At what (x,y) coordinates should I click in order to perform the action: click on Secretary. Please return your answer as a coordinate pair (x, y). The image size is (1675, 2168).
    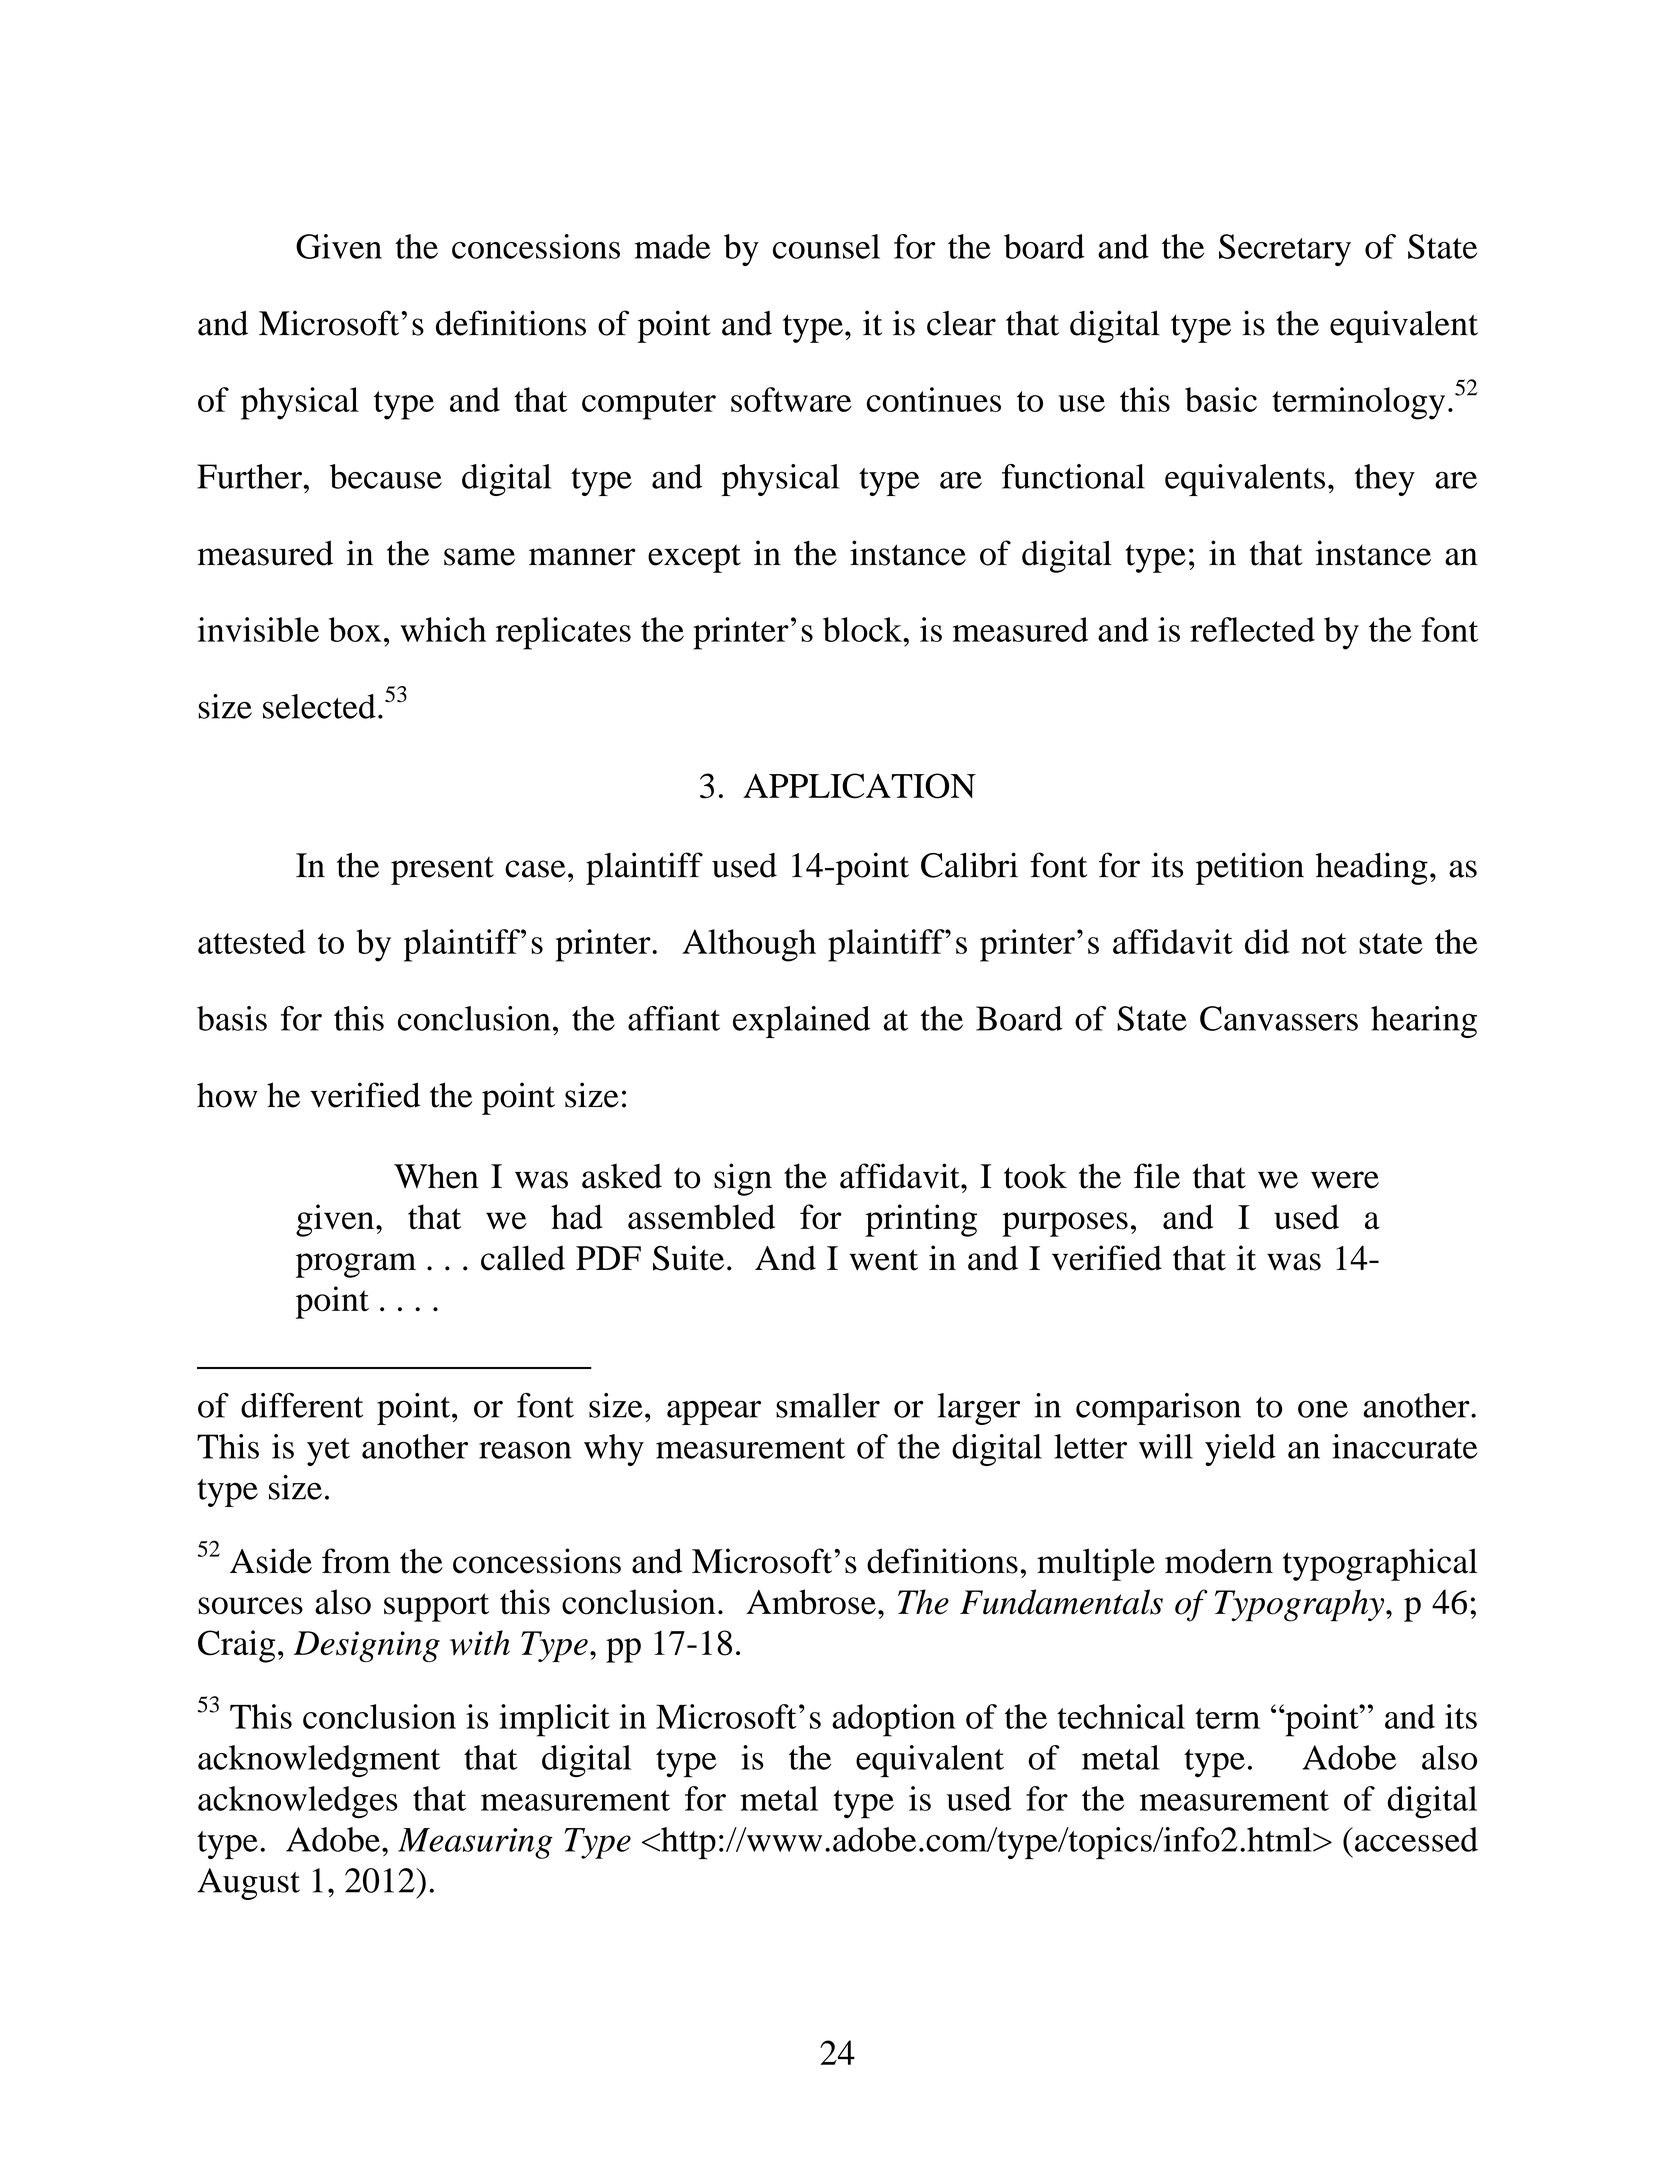
    Looking at the image, I should click on (1285, 250).
